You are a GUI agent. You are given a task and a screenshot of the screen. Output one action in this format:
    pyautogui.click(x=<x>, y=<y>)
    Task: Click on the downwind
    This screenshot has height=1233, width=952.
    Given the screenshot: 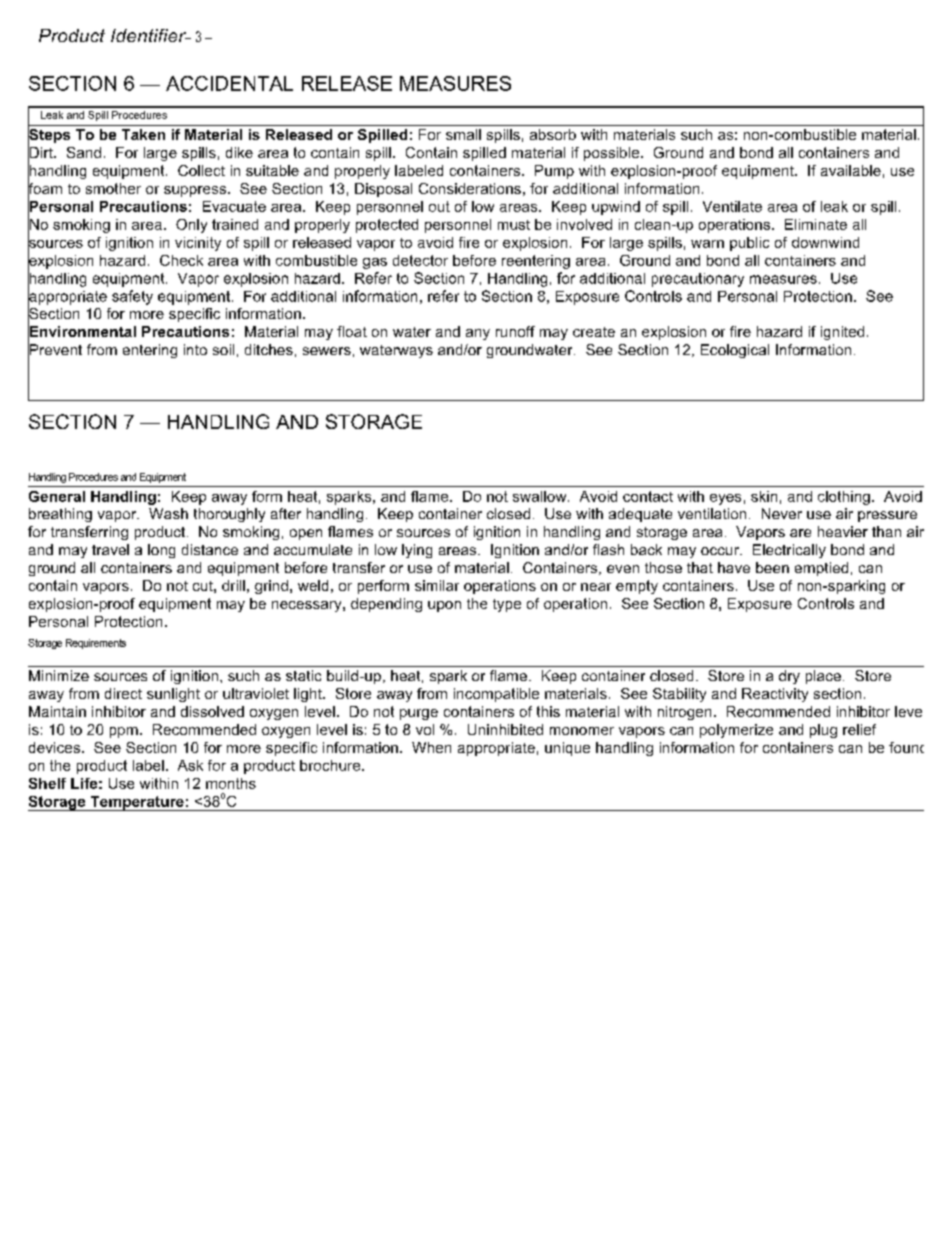 What is the action you would take?
    pyautogui.click(x=825, y=242)
